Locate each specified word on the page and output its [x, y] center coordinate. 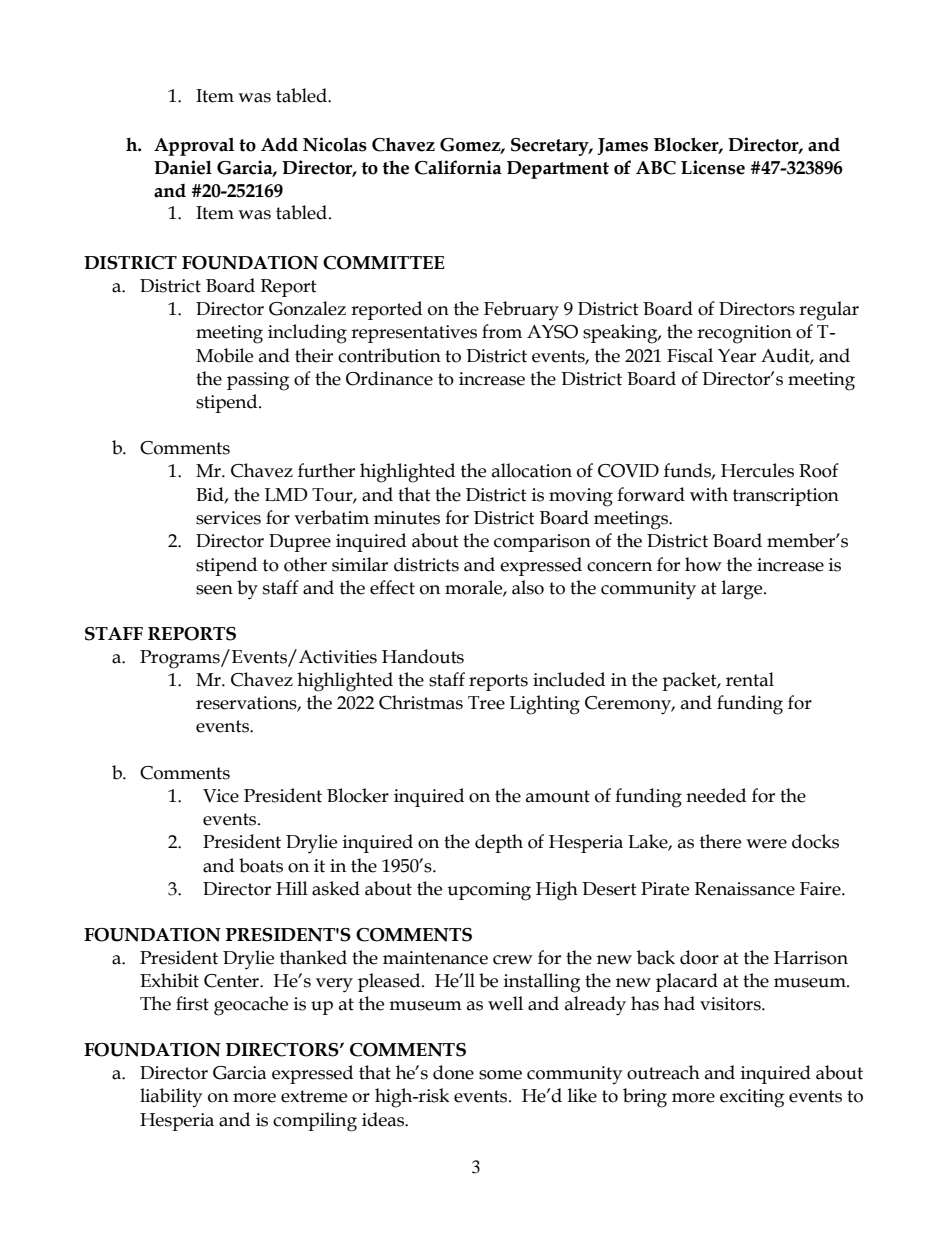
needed [716, 795]
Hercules [757, 470]
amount [558, 796]
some [500, 1075]
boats [261, 865]
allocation [532, 470]
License [713, 167]
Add [279, 144]
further [326, 470]
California [458, 167]
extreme [314, 1096]
